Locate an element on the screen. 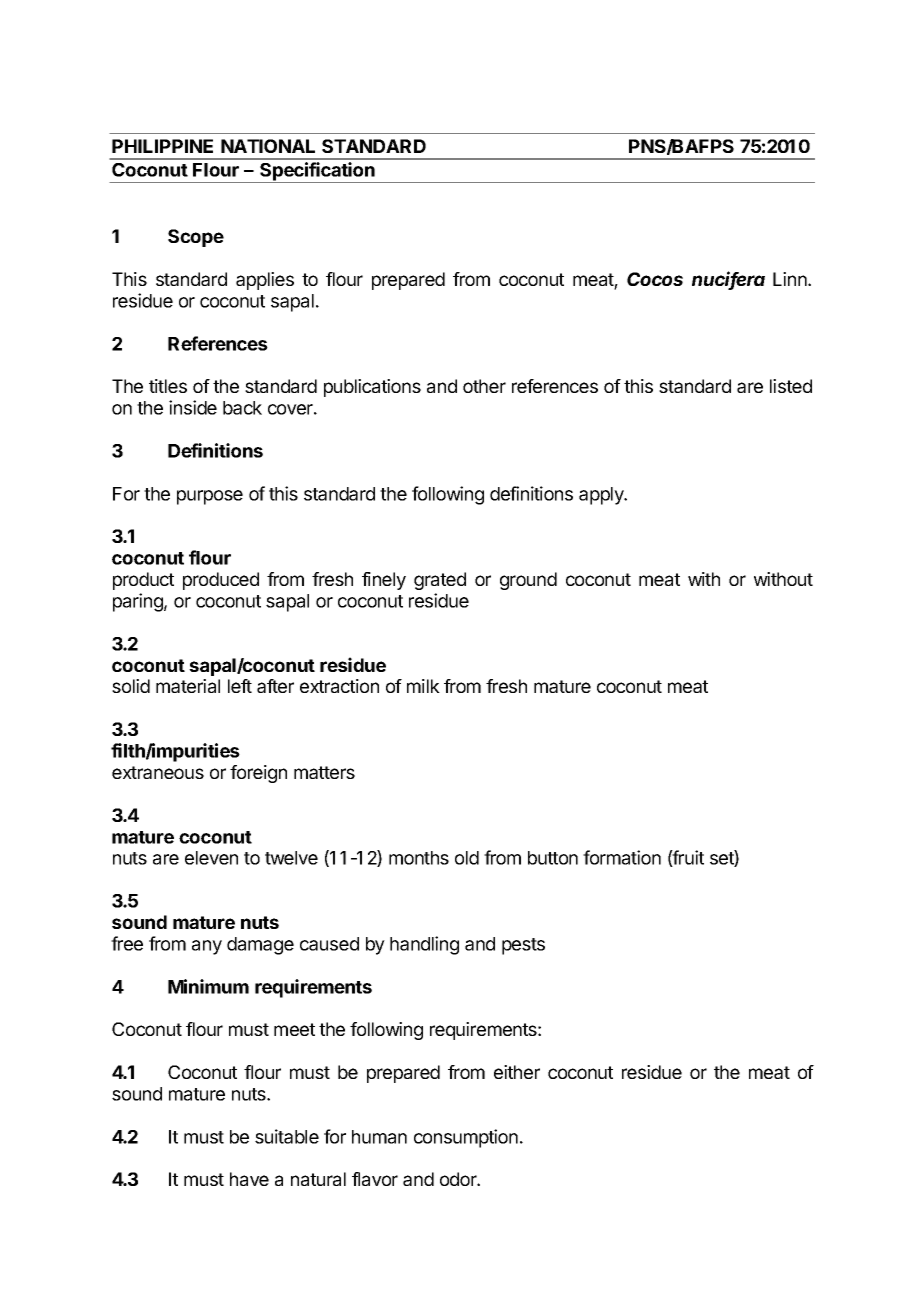 This screenshot has height=1308, width=924. grated is located at coordinates (440, 581).
